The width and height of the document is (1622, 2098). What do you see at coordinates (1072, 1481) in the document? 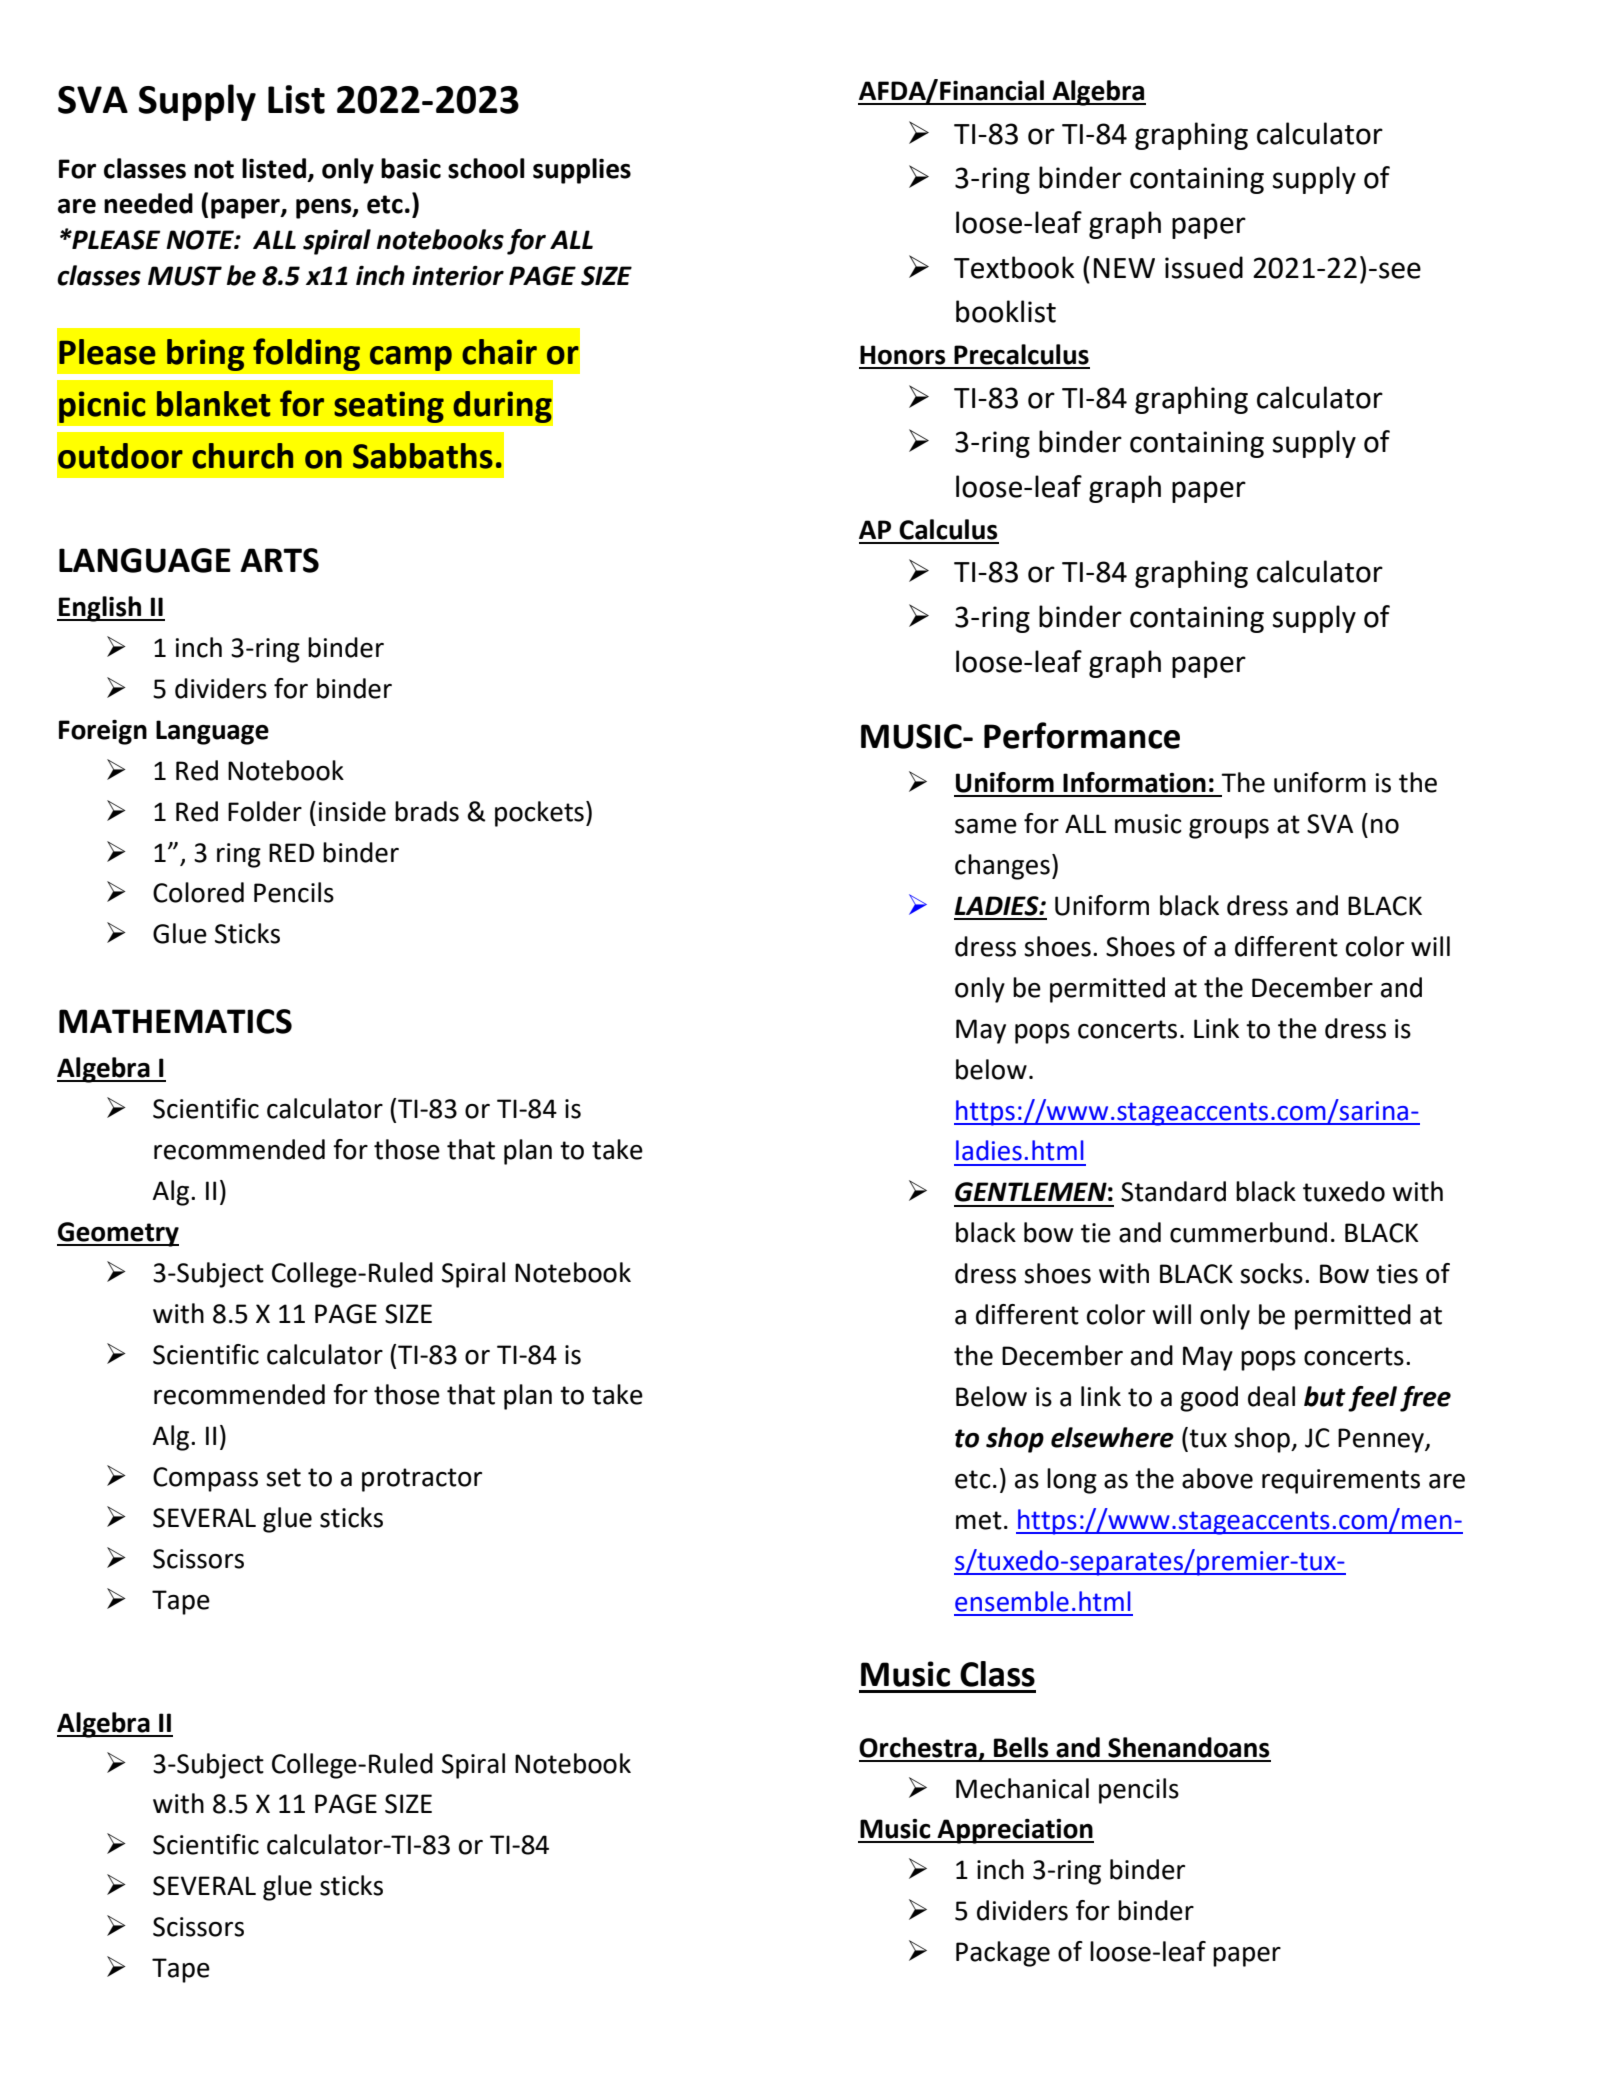
I see `long` at bounding box center [1072, 1481].
